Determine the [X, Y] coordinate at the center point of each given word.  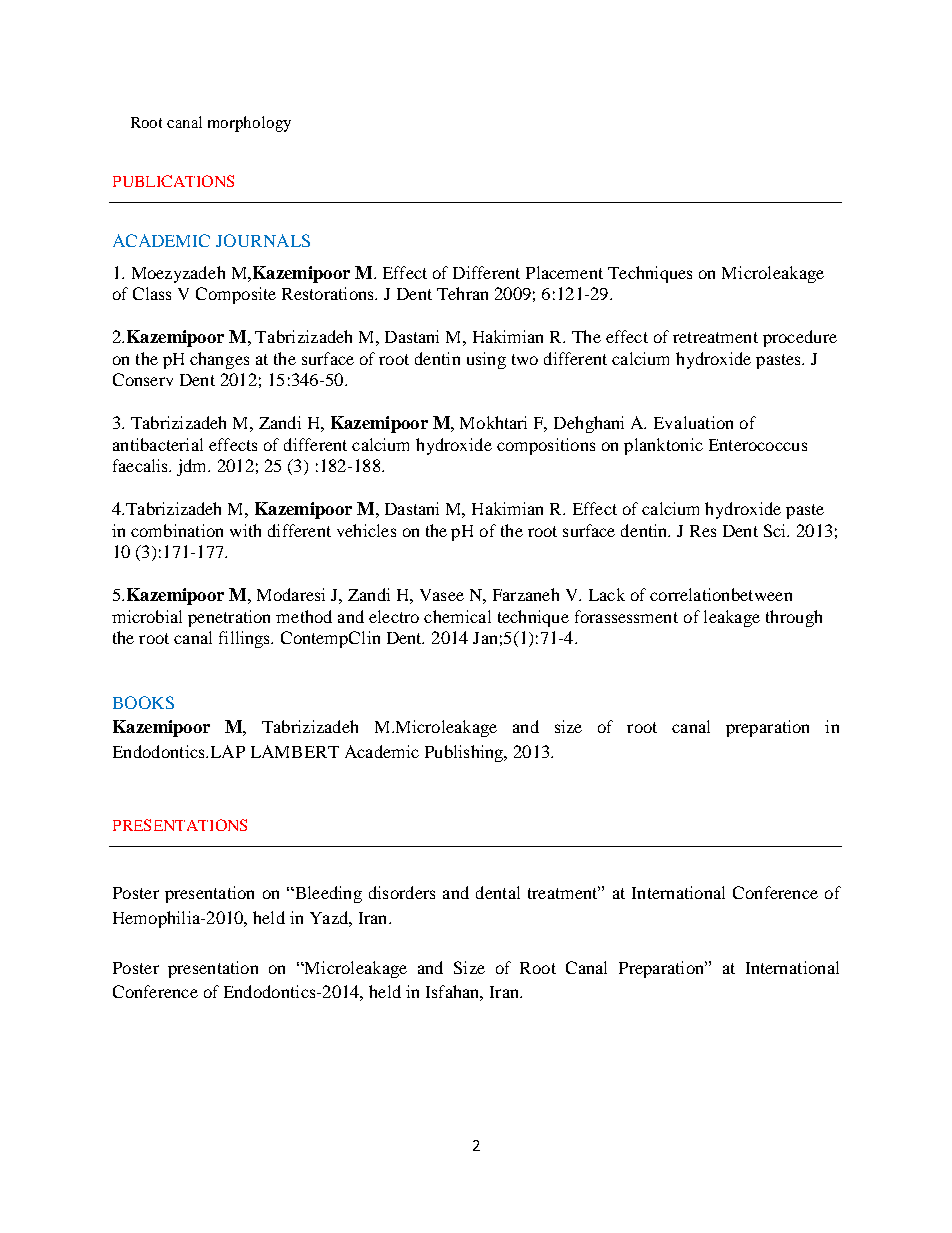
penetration [229, 618]
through [794, 618]
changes [219, 360]
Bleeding [327, 894]
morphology [249, 124]
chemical [457, 616]
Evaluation [693, 422]
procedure [800, 338]
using [486, 360]
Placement [564, 272]
